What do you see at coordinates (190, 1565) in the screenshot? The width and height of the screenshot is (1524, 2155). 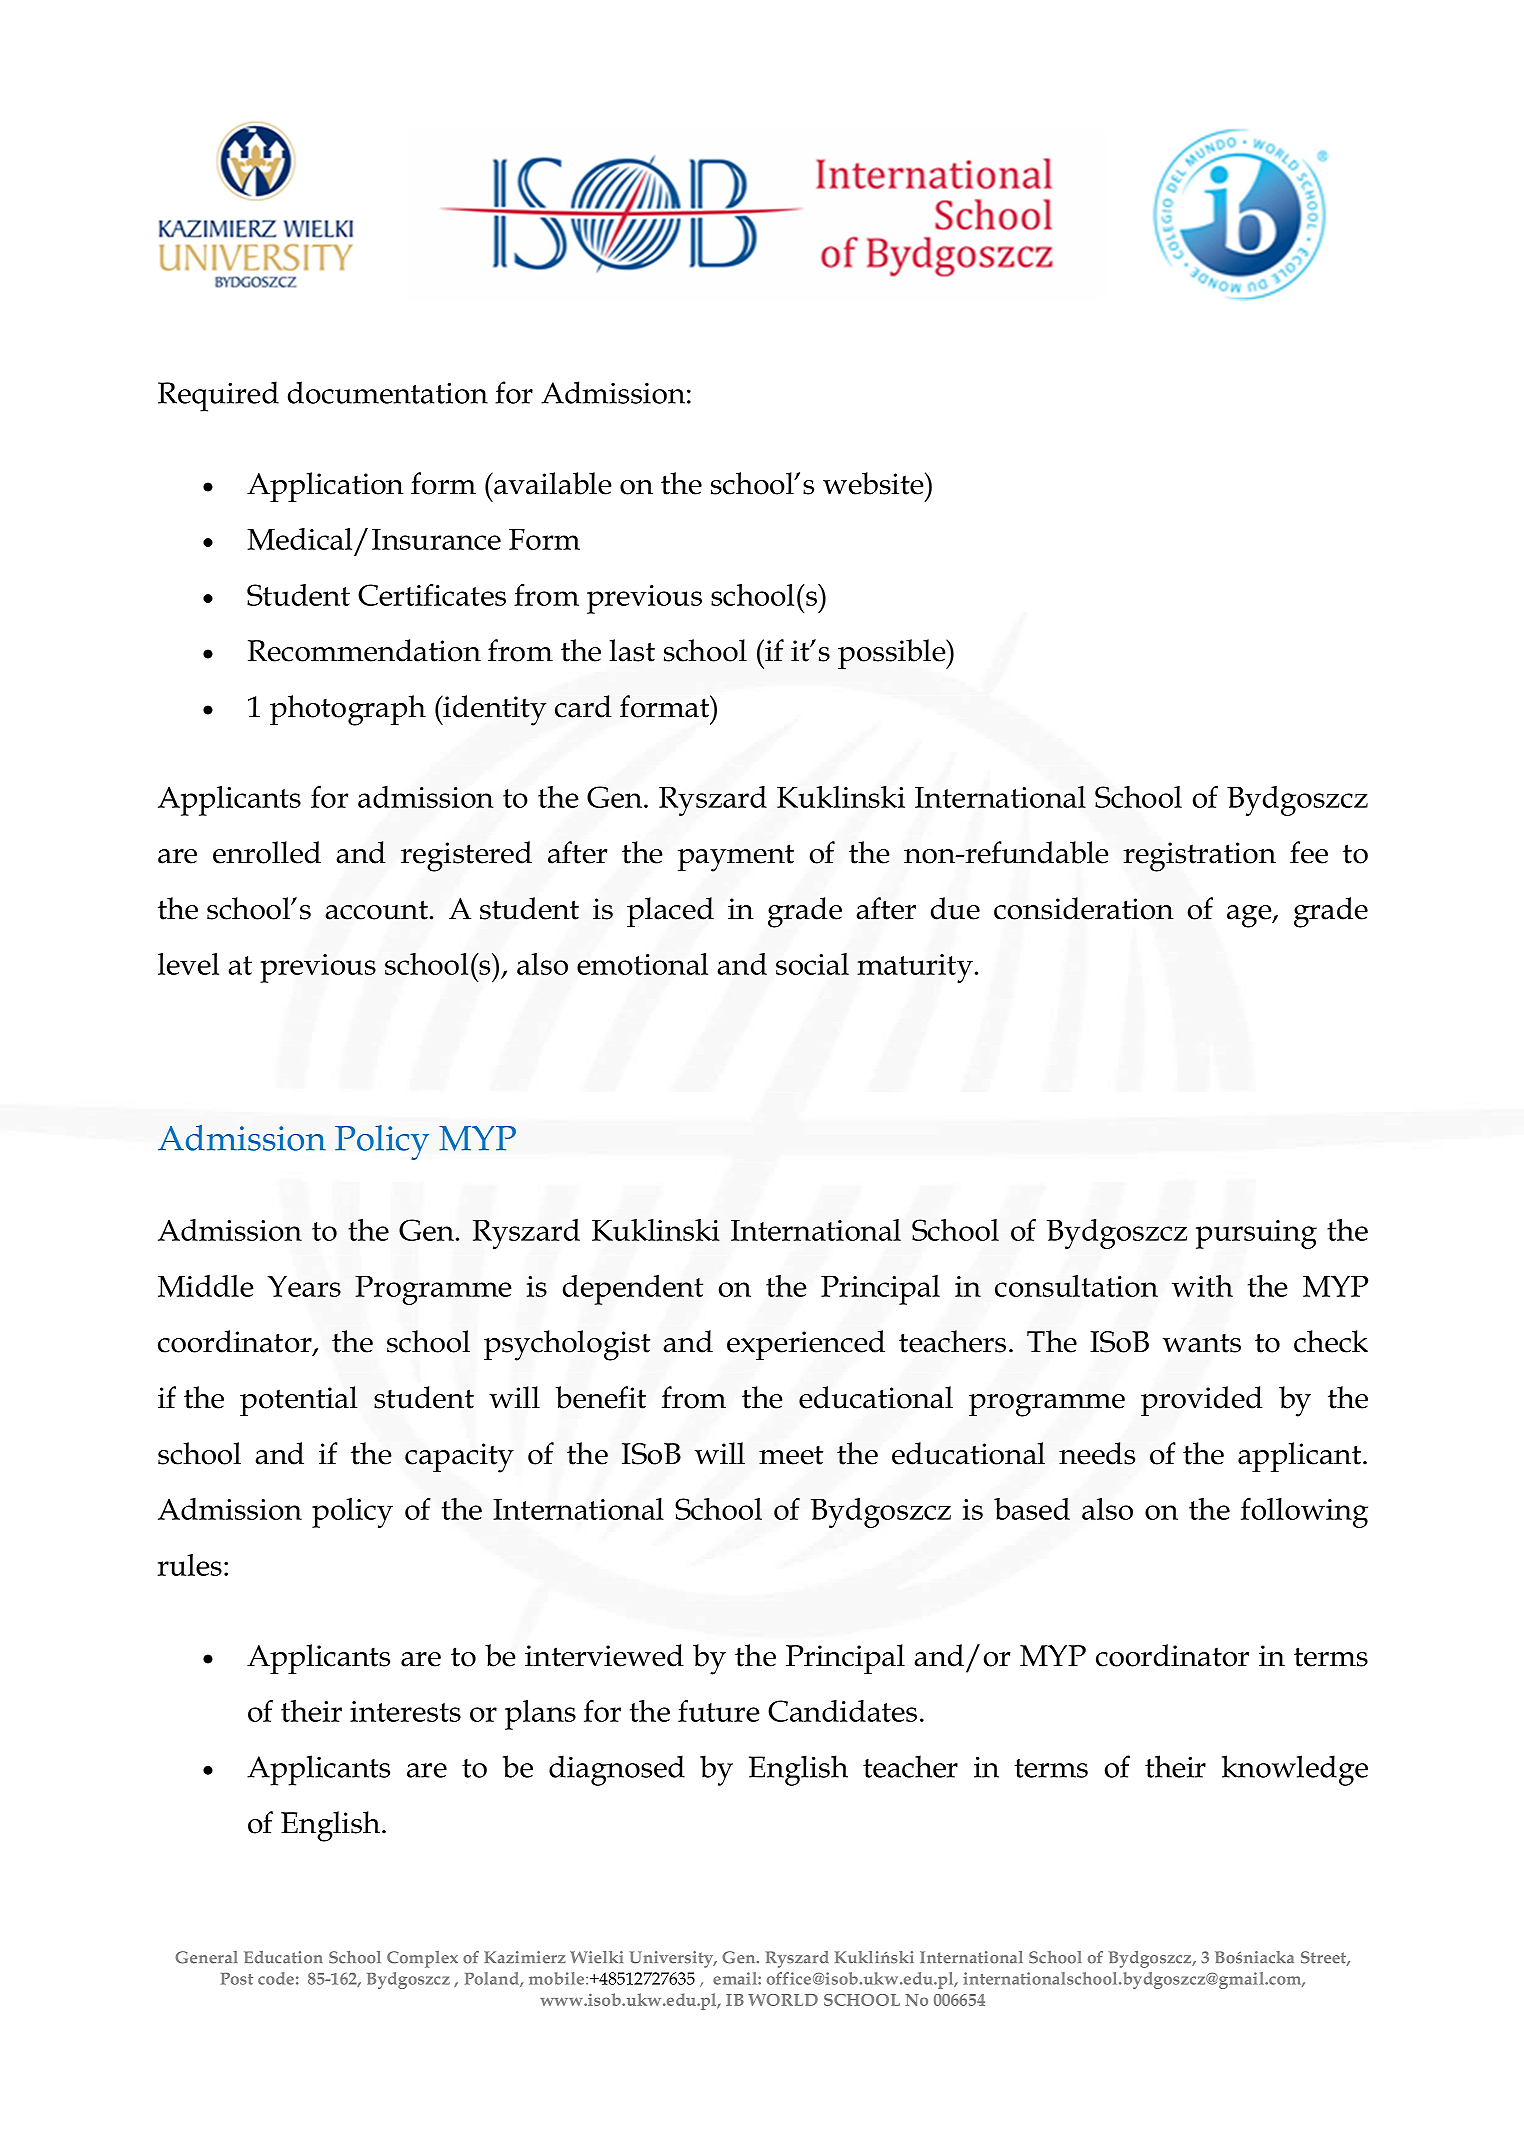 I see `rules` at bounding box center [190, 1565].
